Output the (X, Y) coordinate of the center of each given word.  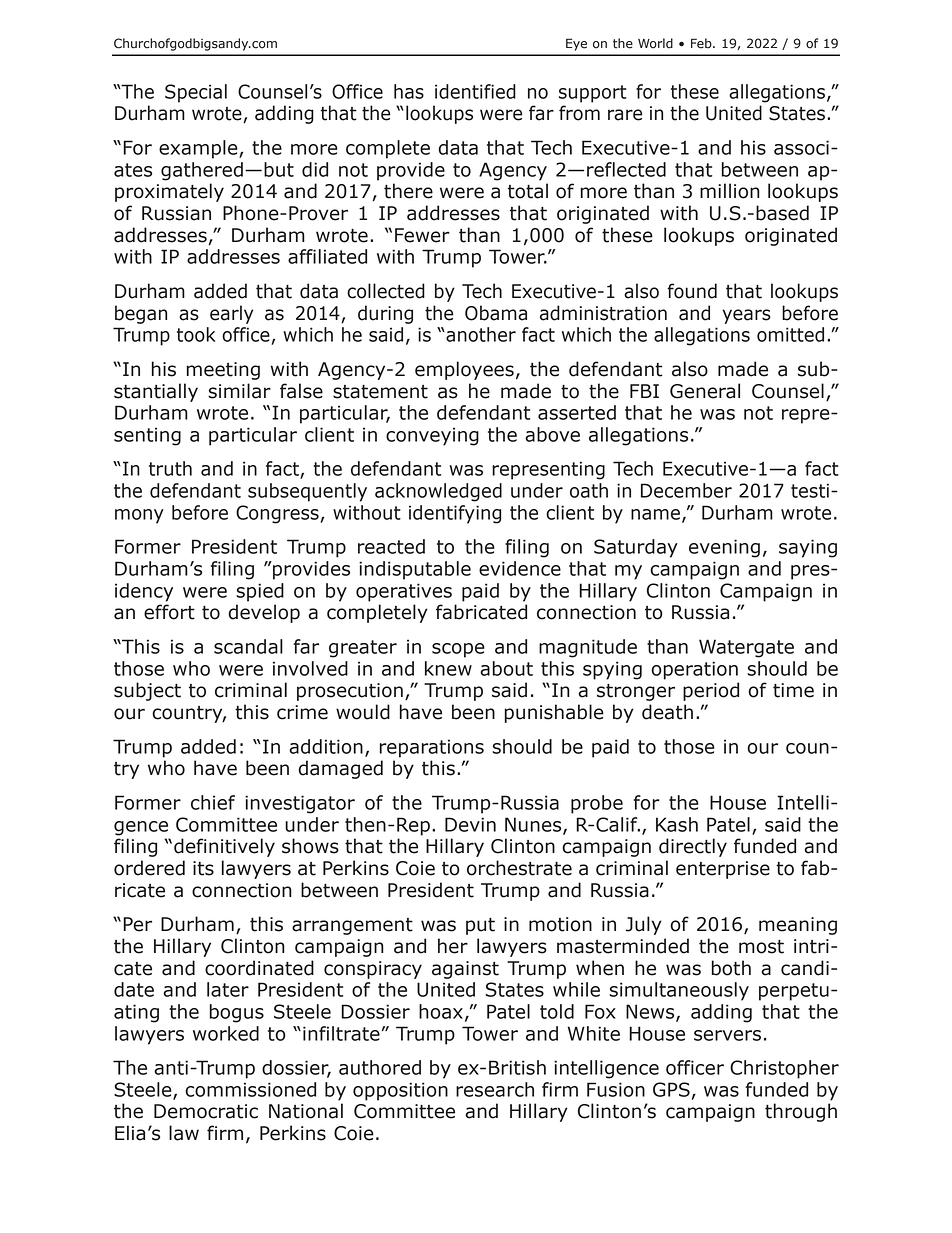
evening (724, 548)
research (495, 1089)
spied (260, 592)
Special (196, 93)
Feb (702, 43)
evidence (520, 568)
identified (475, 91)
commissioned (250, 1089)
